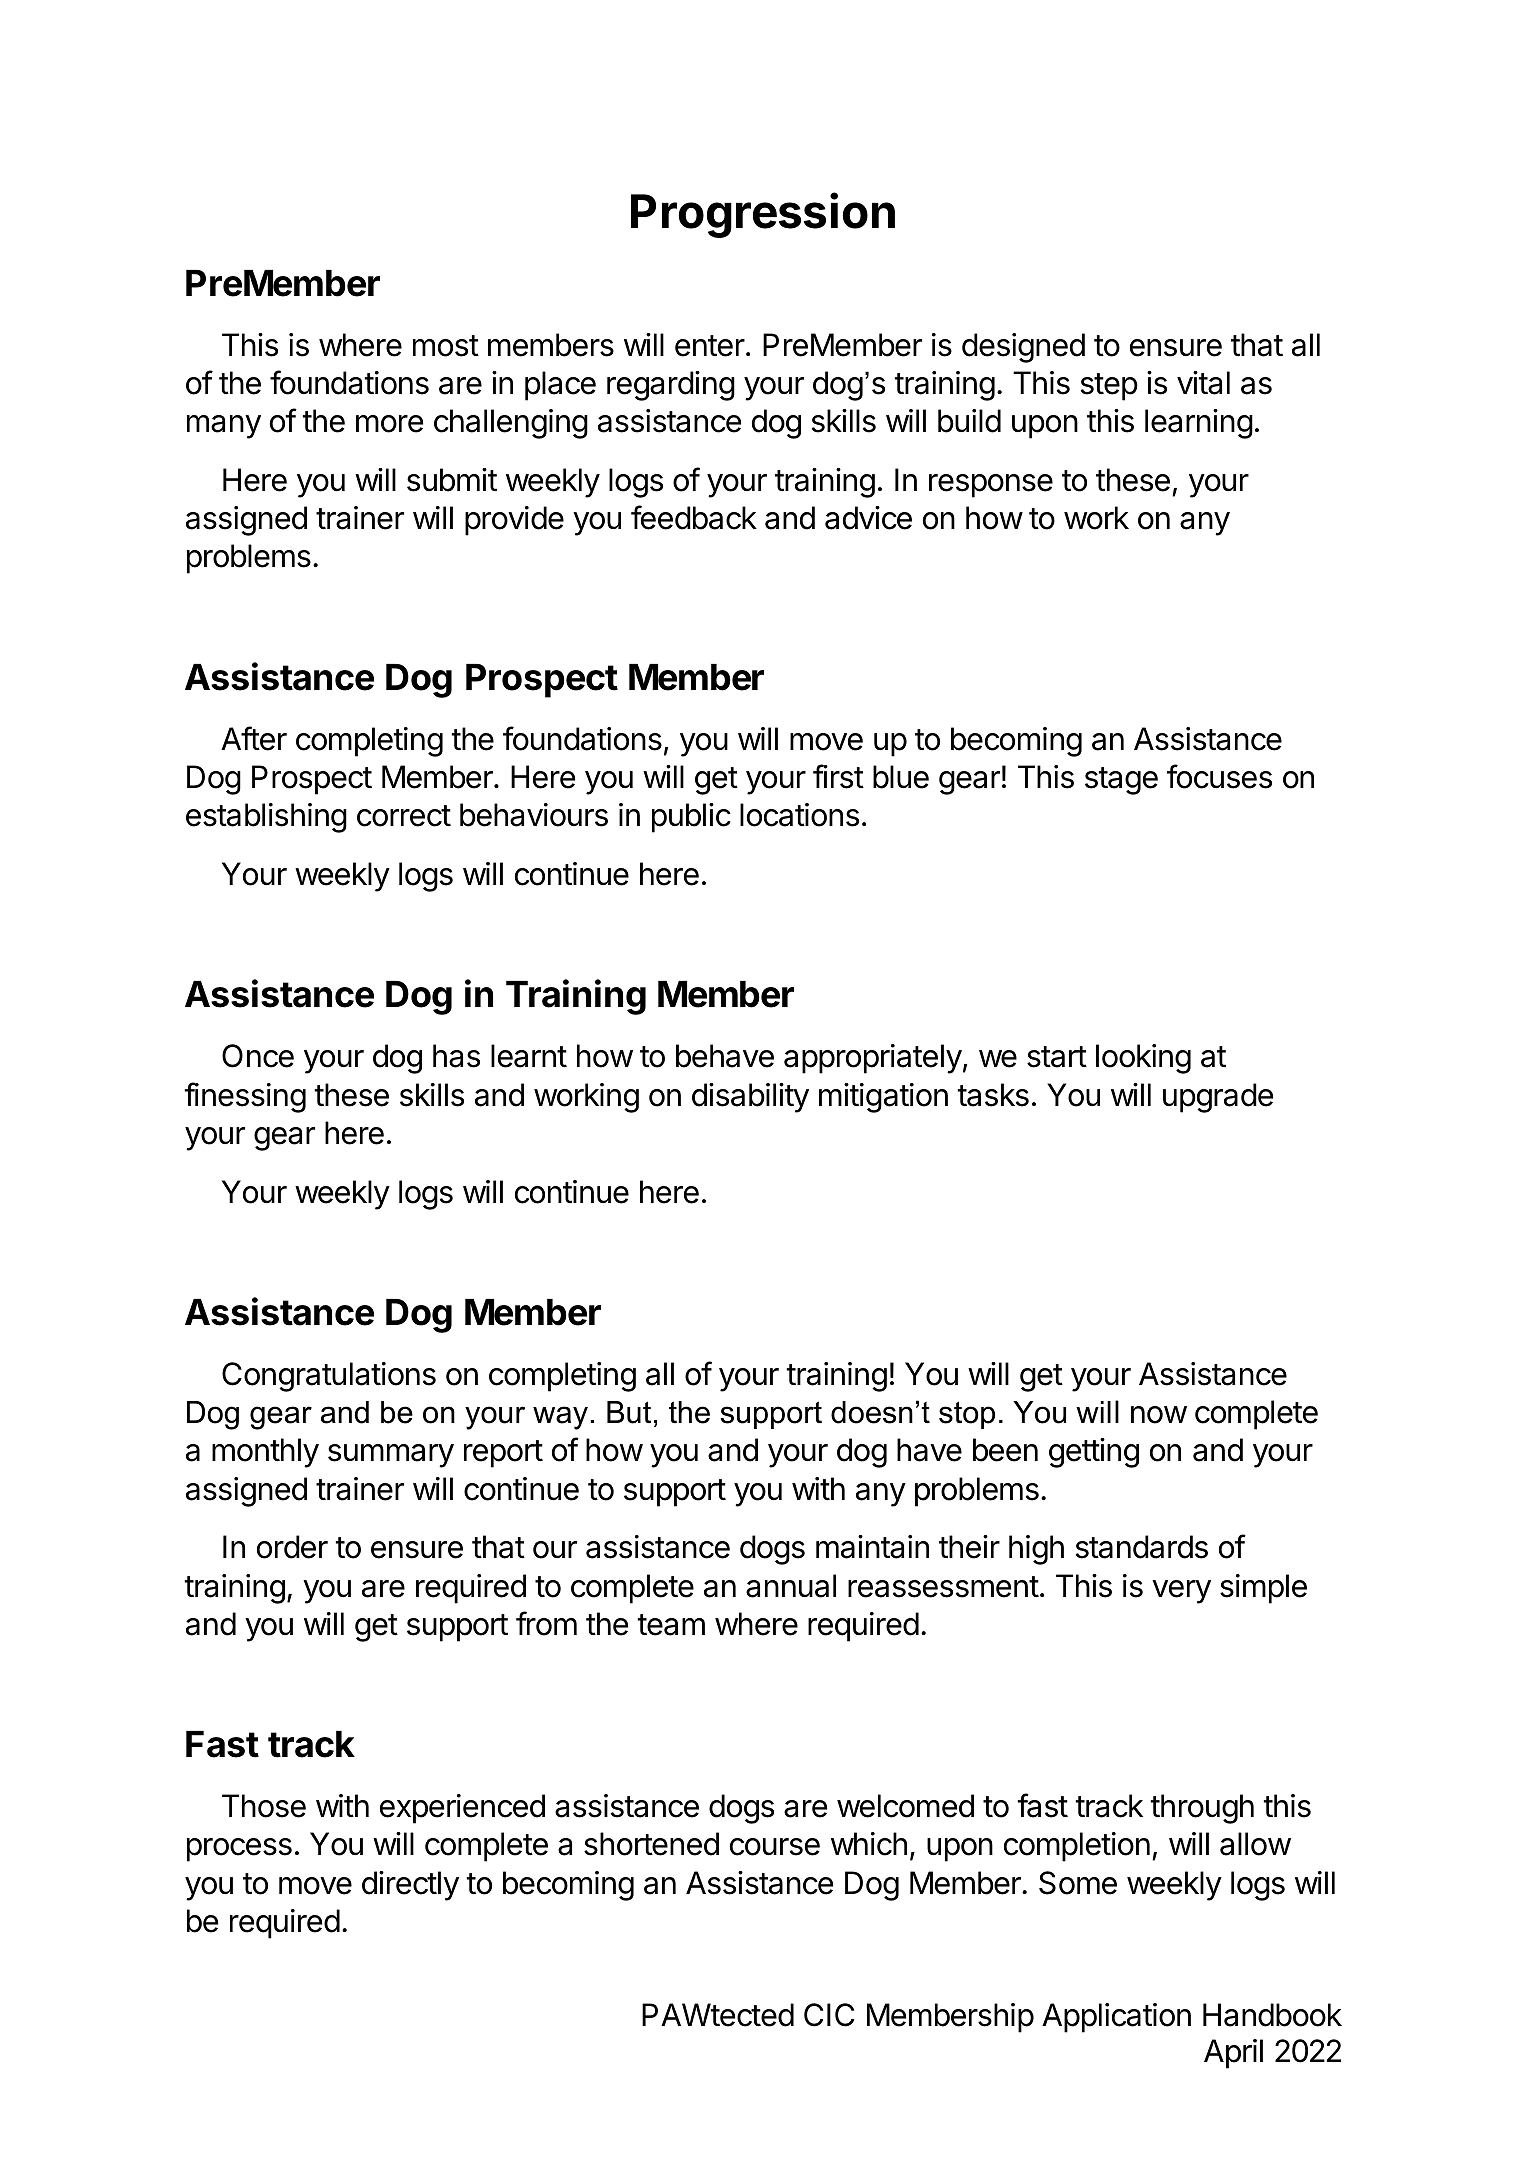 The width and height of the document is (1526, 2159). Describe the element at coordinates (1109, 387) in the document. I see `step` at that location.
